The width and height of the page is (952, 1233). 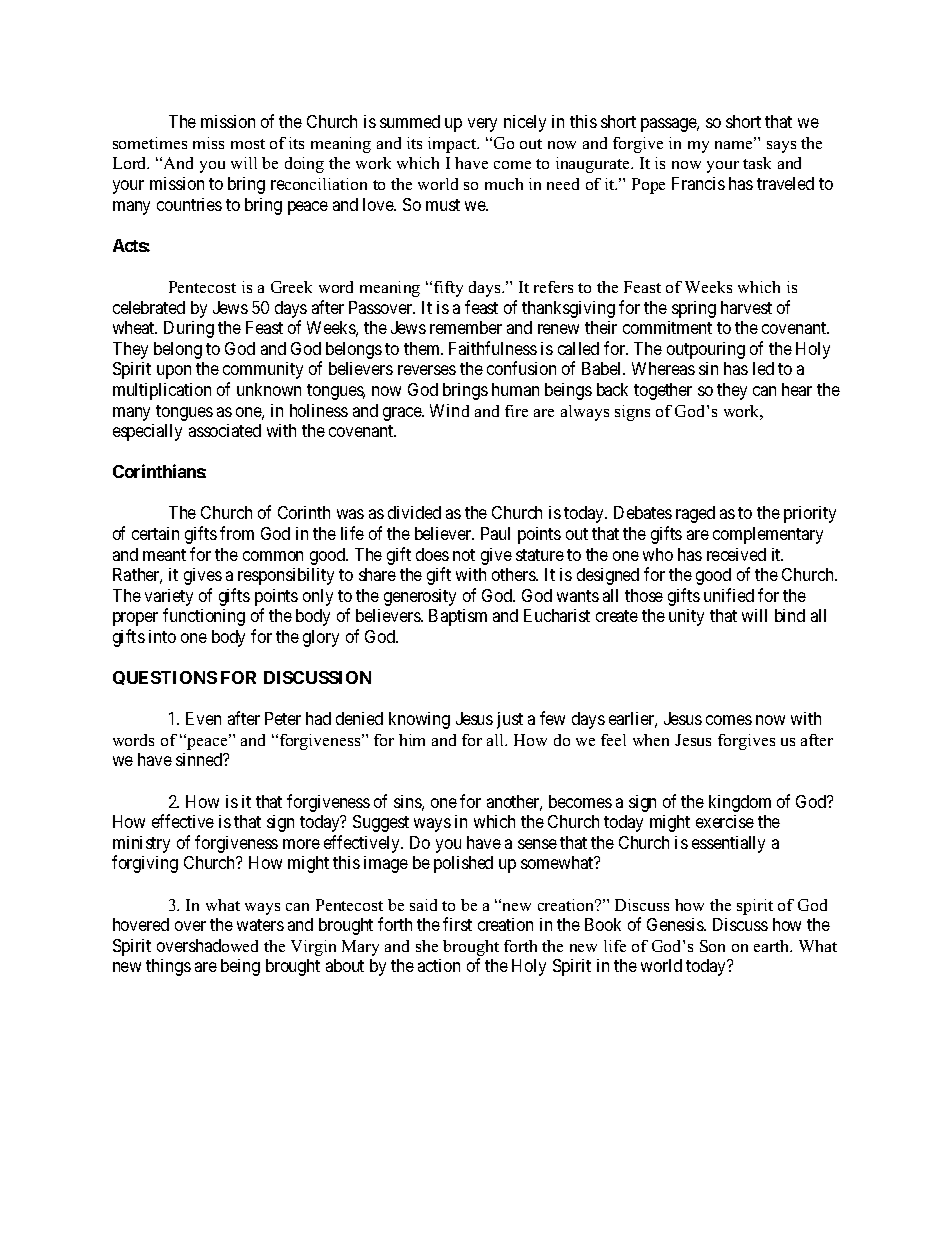 I want to click on QUESTIONS, so click(x=165, y=678).
